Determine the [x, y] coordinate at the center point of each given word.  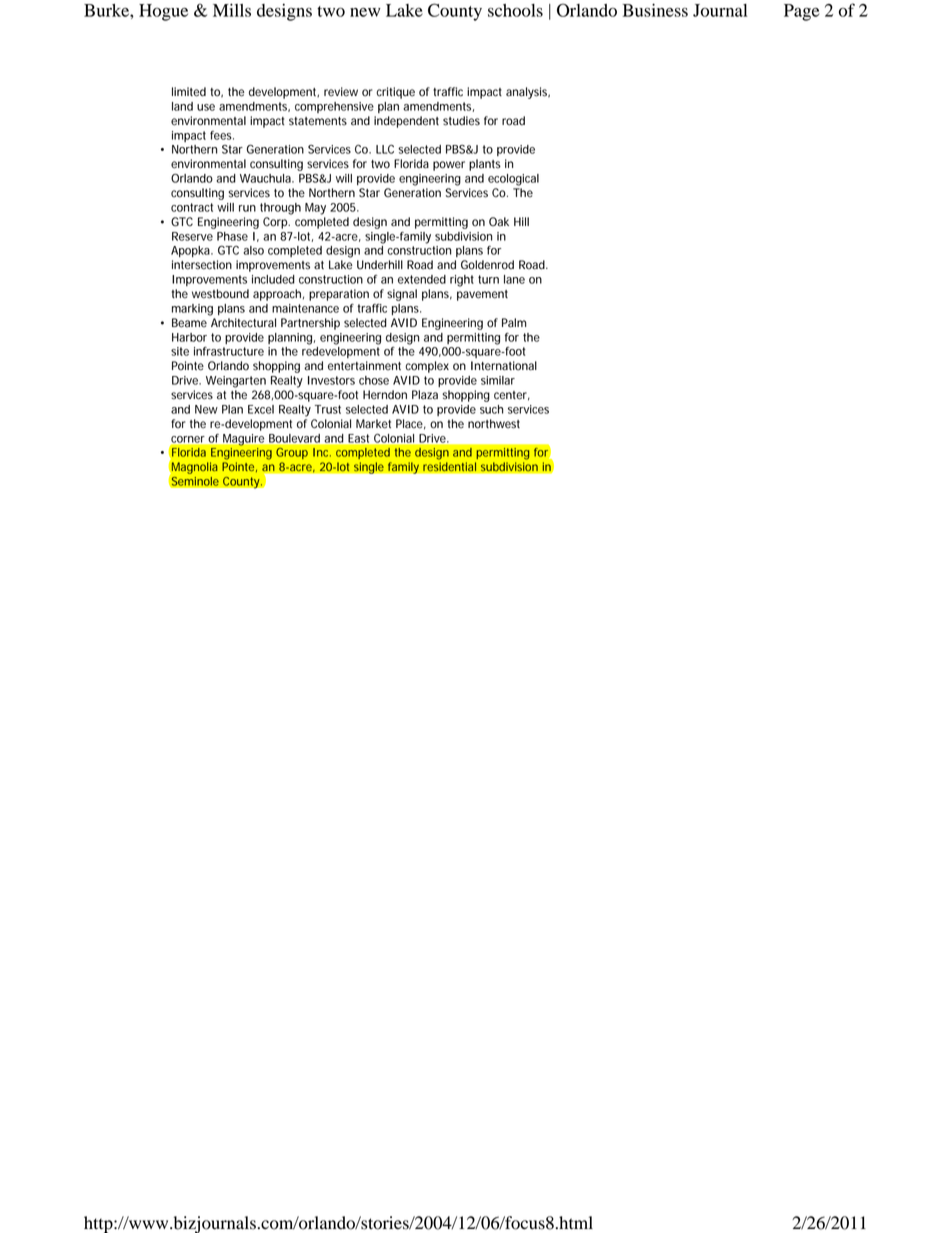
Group [292, 453]
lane [514, 279]
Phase [232, 236]
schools [515, 10]
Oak [499, 222]
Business [655, 10]
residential [450, 467]
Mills [232, 10]
